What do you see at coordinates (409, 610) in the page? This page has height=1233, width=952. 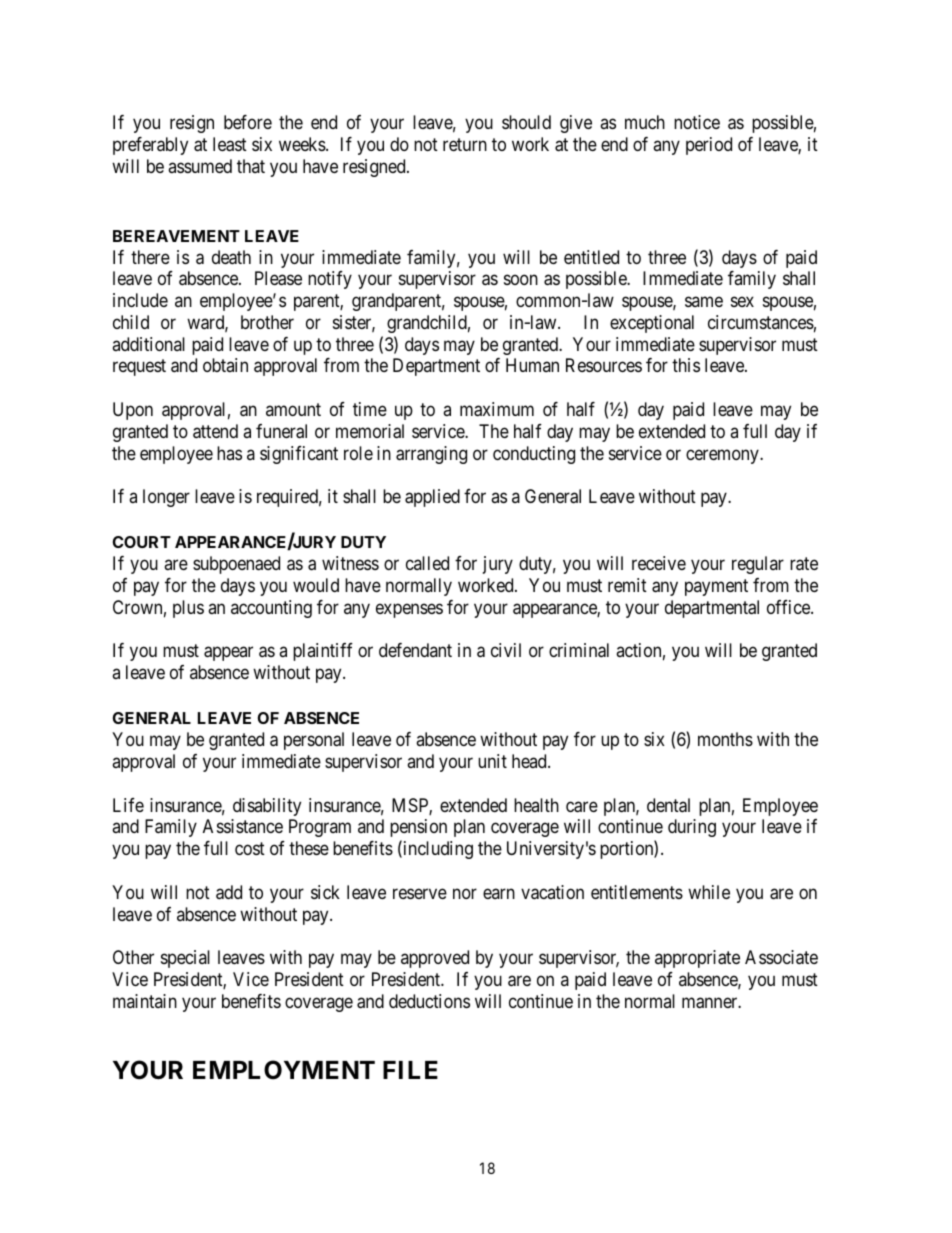 I see `expenses` at bounding box center [409, 610].
